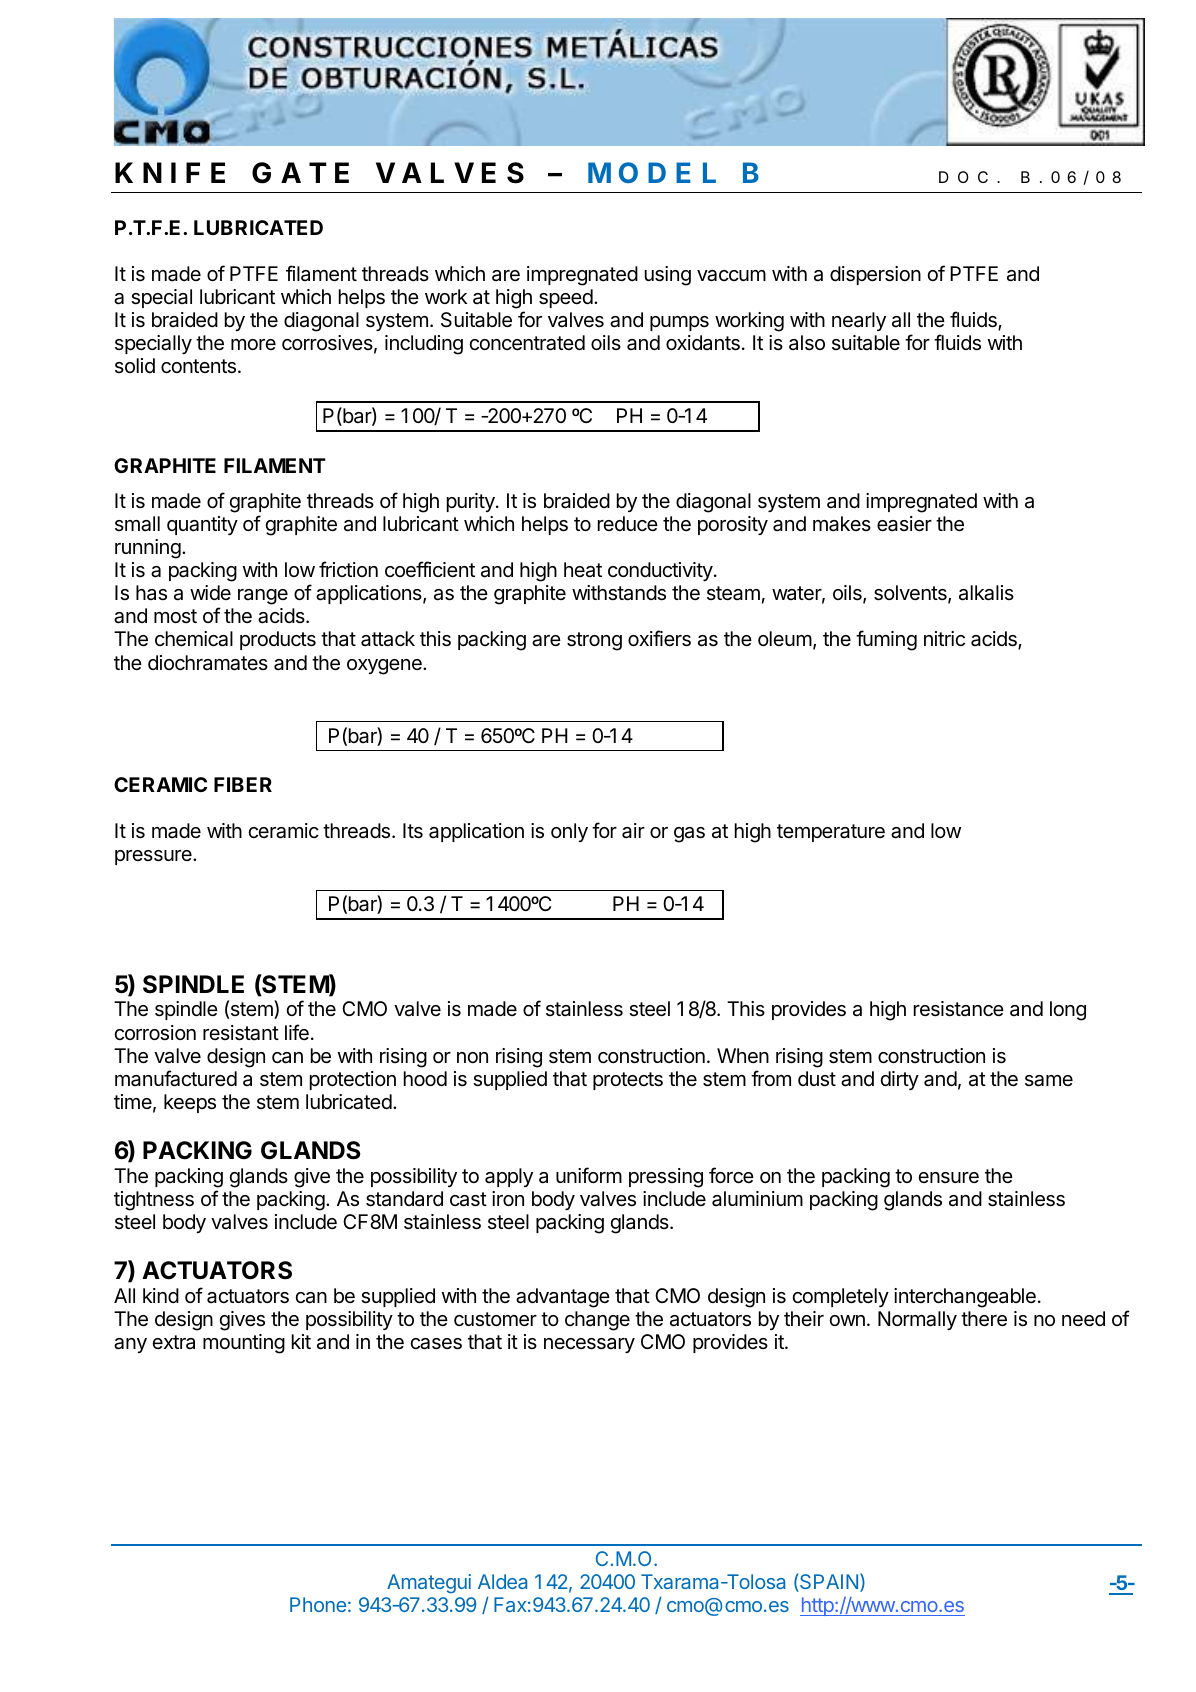 This screenshot has width=1196, height=1692. I want to click on pressure, so click(154, 857).
